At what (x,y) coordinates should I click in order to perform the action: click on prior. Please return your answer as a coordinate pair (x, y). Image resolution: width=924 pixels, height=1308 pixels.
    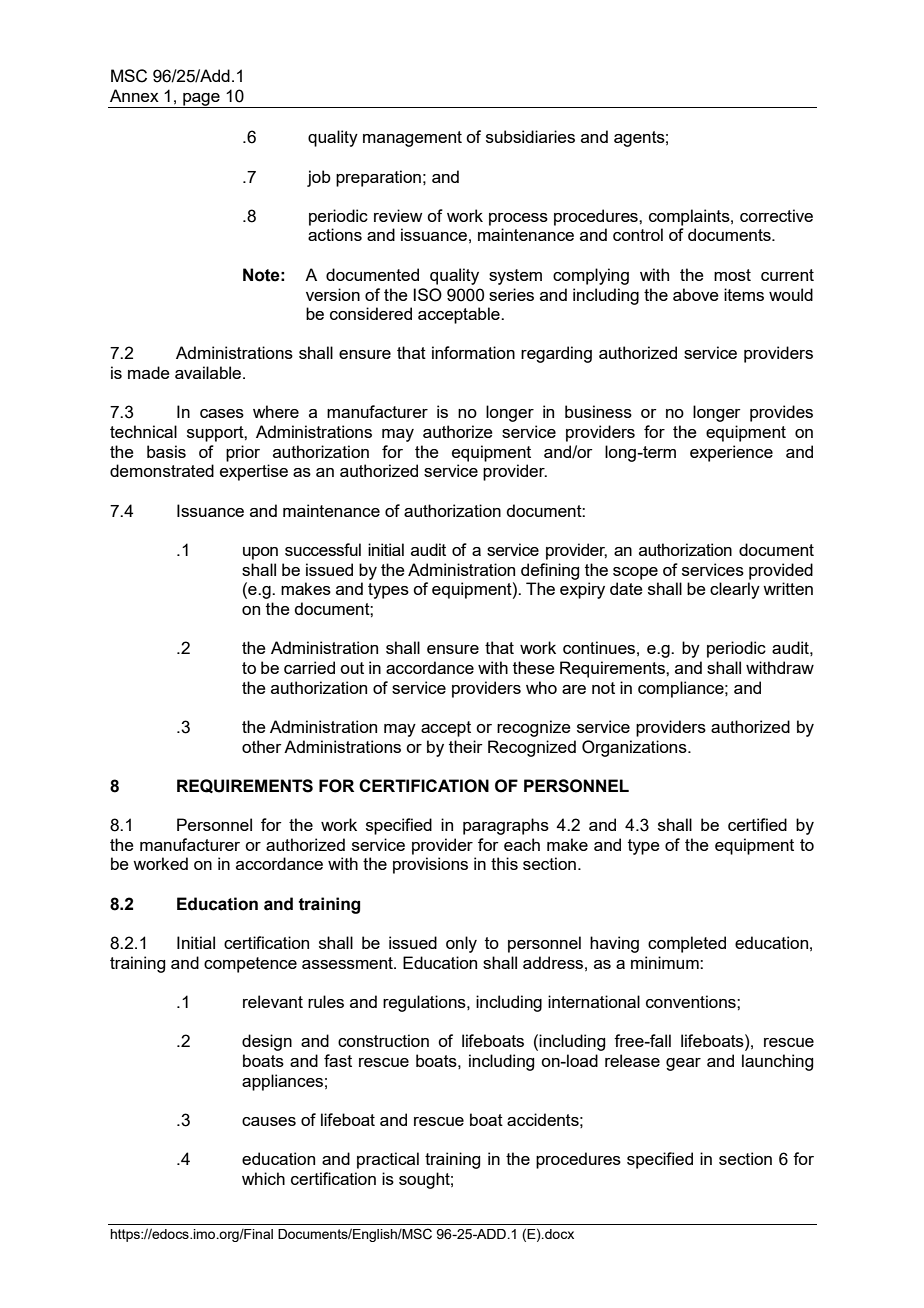
    Looking at the image, I should click on (243, 453).
